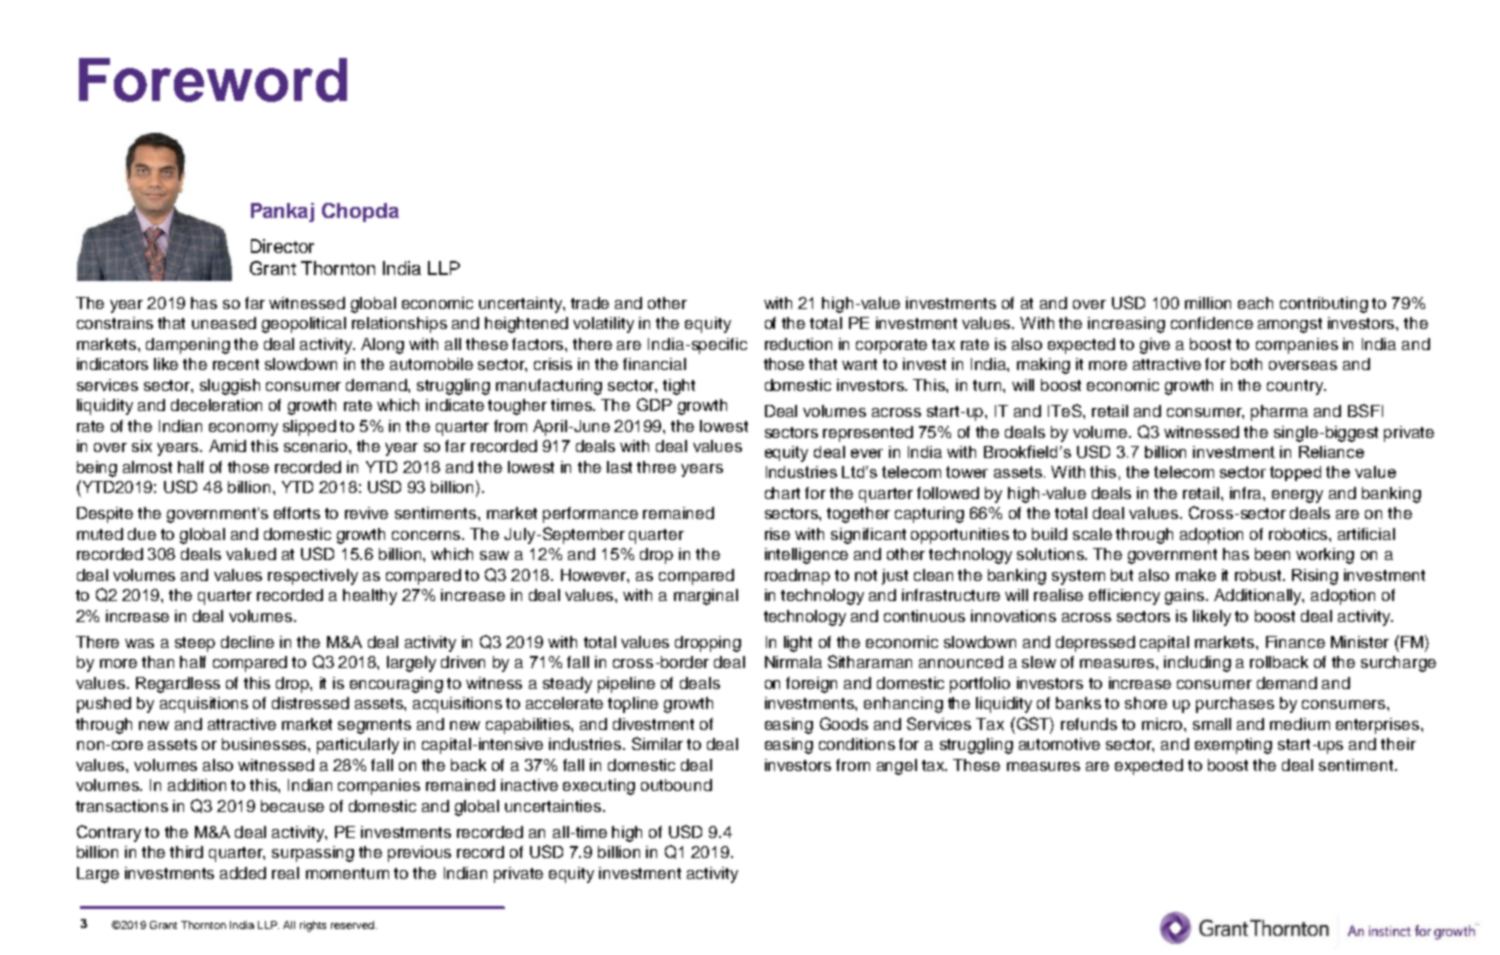 The width and height of the image is (1500, 955). Describe the element at coordinates (1297, 496) in the image. I see `energy` at that location.
